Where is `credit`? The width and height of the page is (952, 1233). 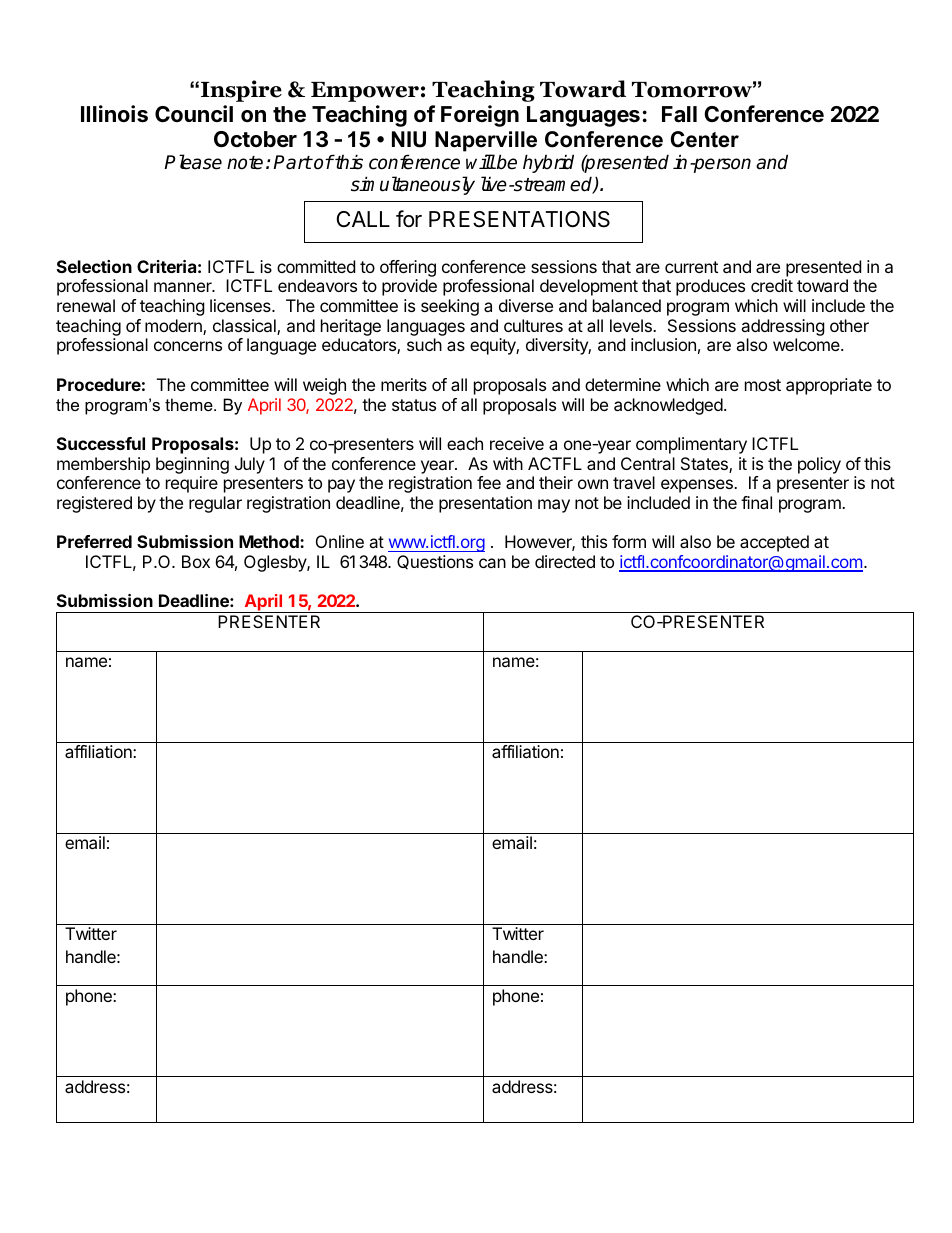 credit is located at coordinates (772, 285).
